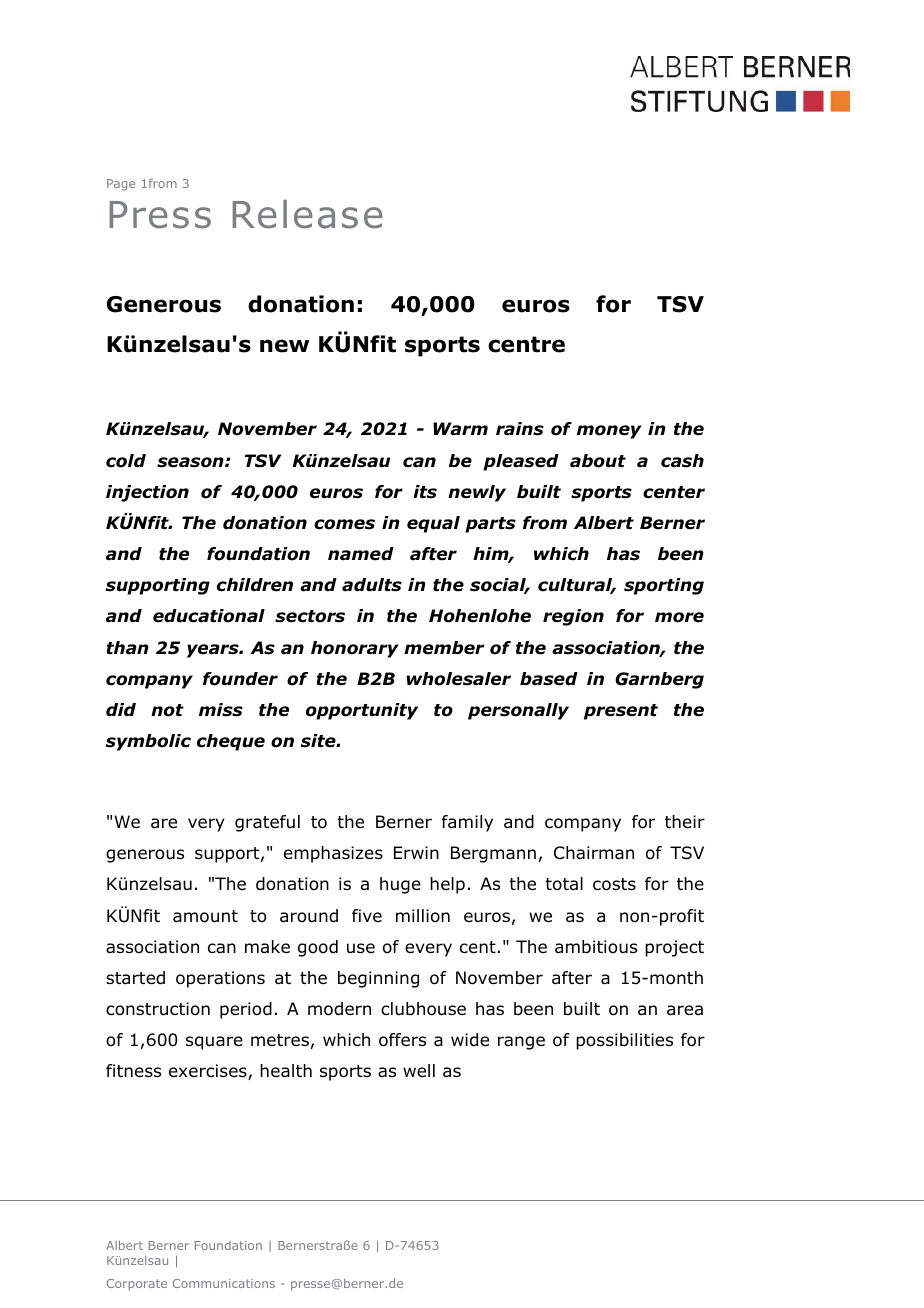 The height and width of the screenshot is (1308, 924). Describe the element at coordinates (307, 214) in the screenshot. I see `Release` at that location.
